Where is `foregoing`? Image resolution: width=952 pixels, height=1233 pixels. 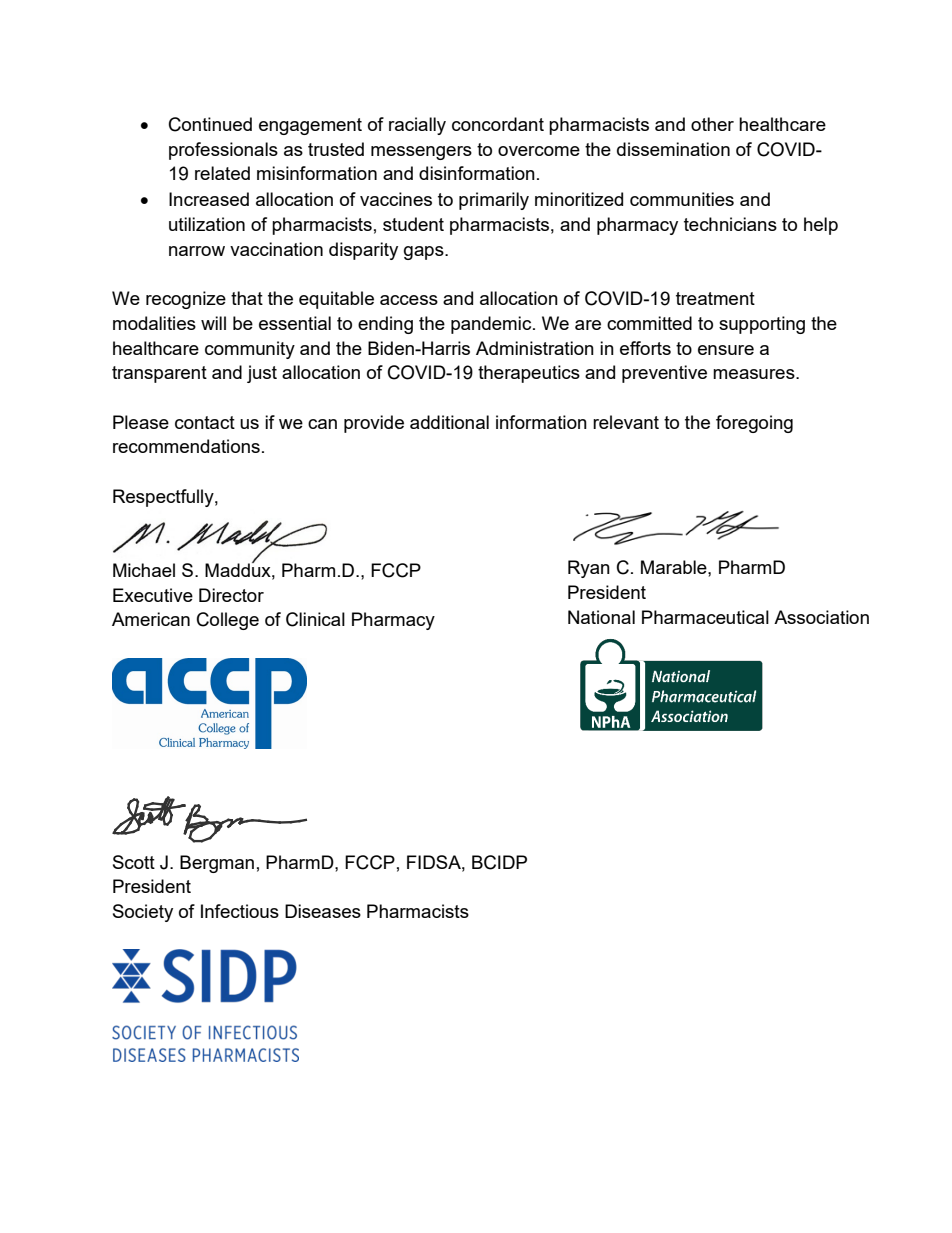
foregoing is located at coordinates (754, 424).
